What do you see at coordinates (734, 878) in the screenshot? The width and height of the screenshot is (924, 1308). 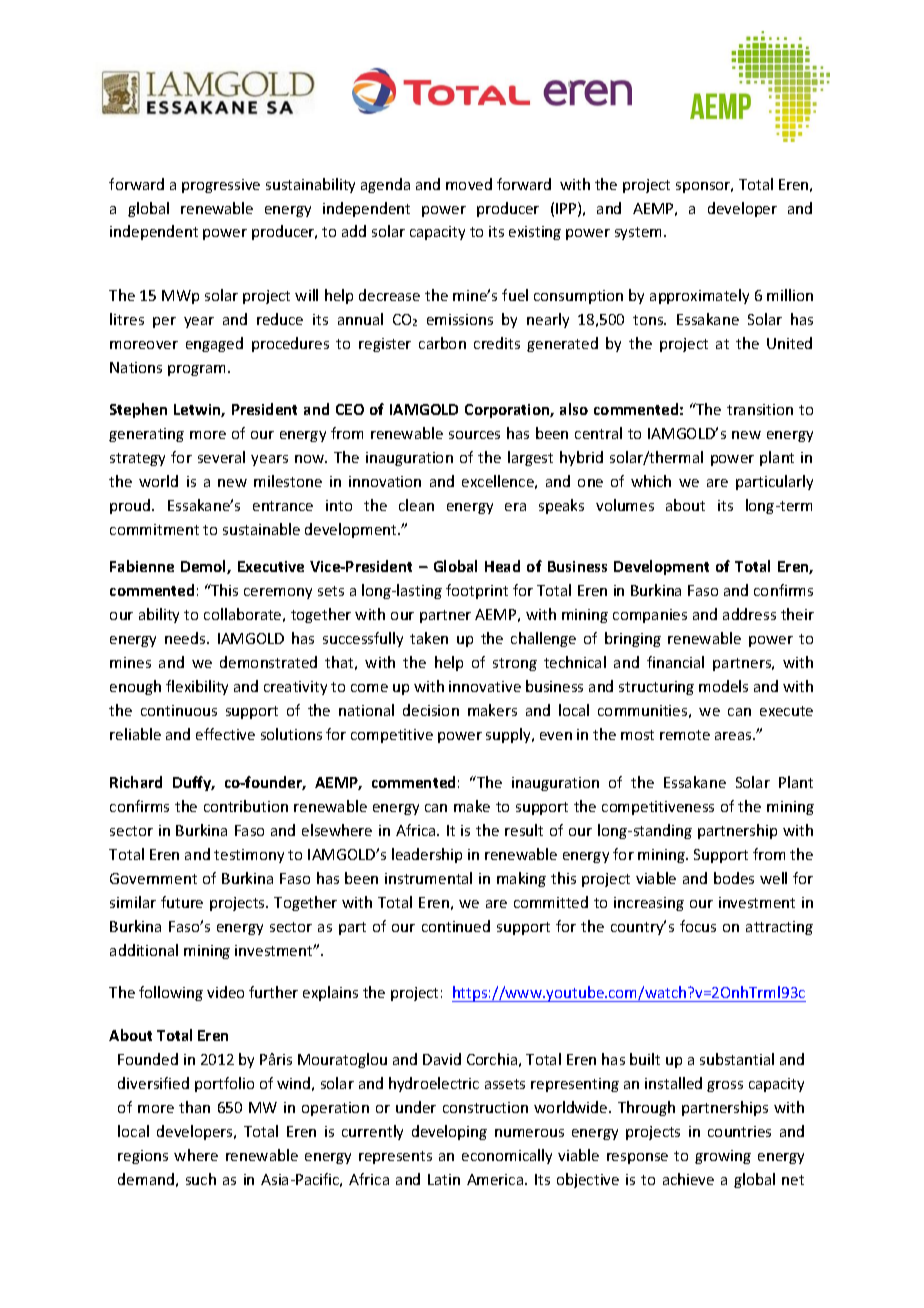 I see `bodes` at bounding box center [734, 878].
